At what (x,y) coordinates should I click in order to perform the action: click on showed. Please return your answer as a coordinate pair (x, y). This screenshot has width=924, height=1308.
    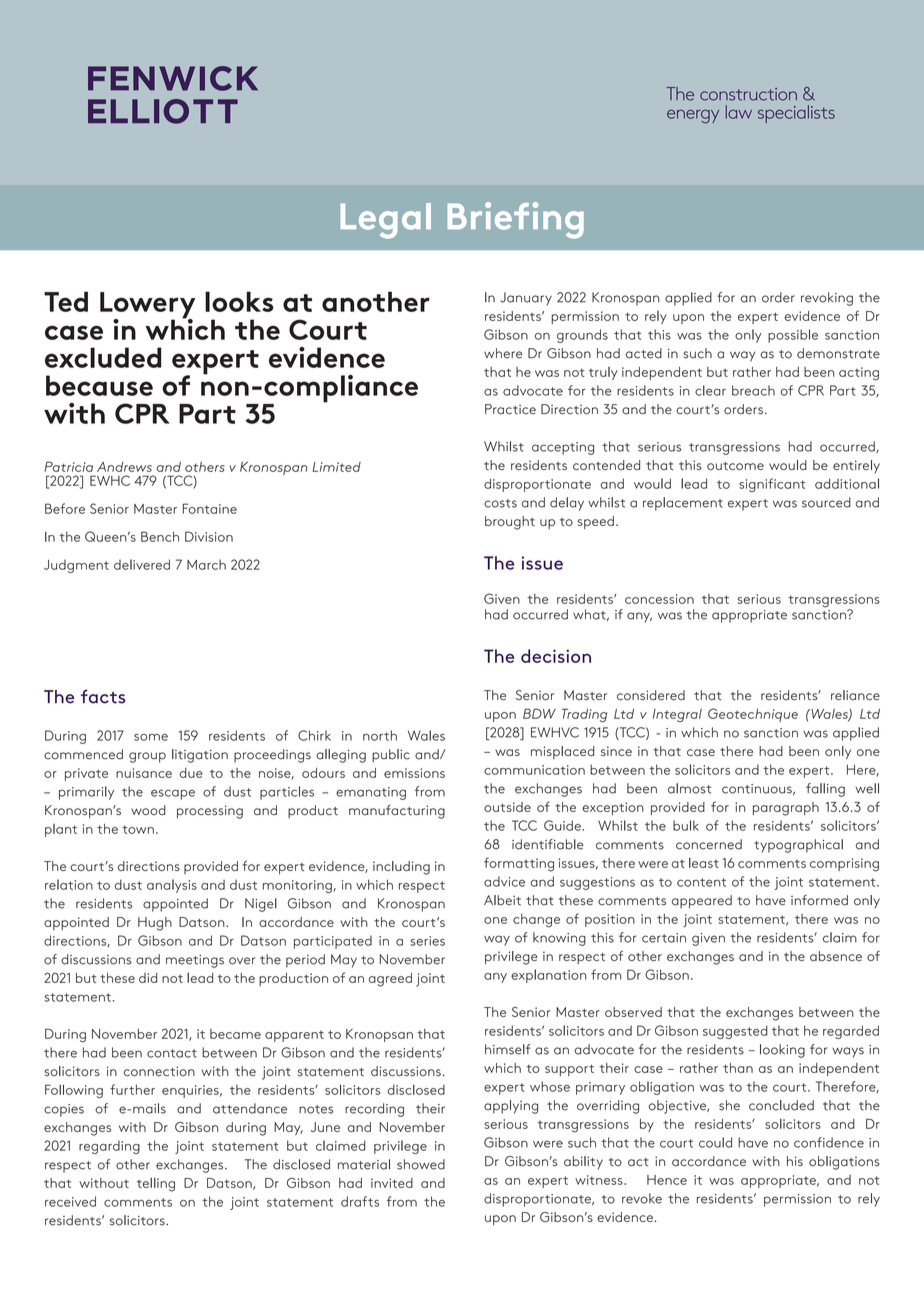
    Looking at the image, I should click on (421, 1164).
